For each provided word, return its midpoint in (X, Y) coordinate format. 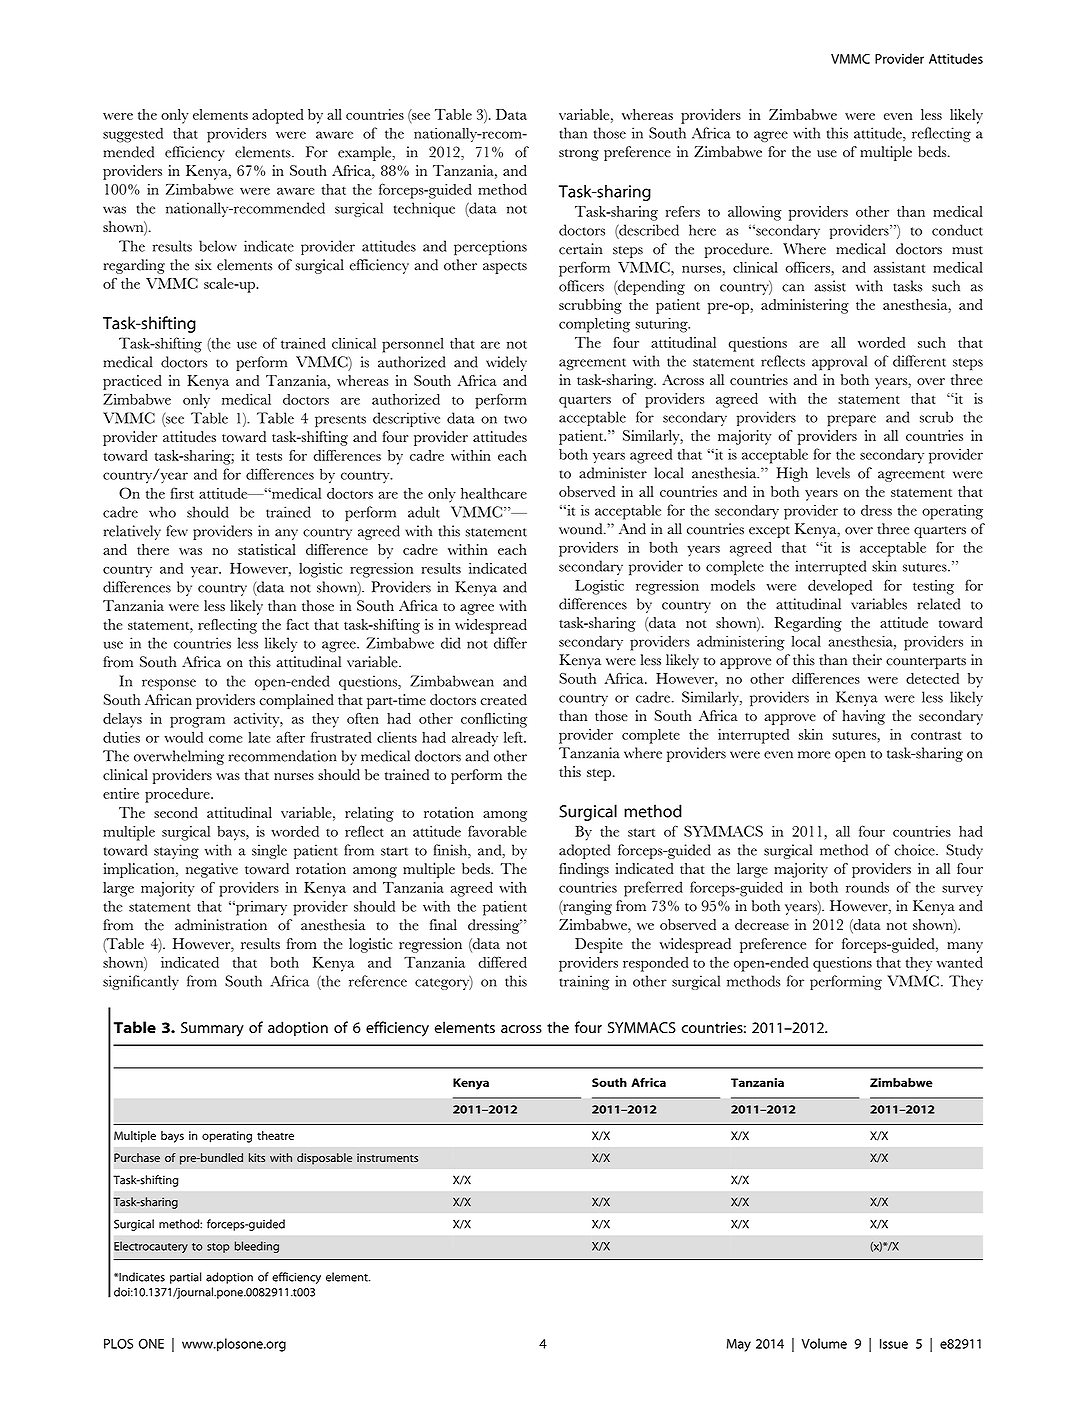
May (739, 1345)
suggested (133, 135)
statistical (267, 549)
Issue (894, 1344)
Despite (599, 945)
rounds (867, 887)
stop (218, 1248)
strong (579, 155)
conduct (957, 230)
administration (221, 925)
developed (840, 587)
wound (582, 529)
